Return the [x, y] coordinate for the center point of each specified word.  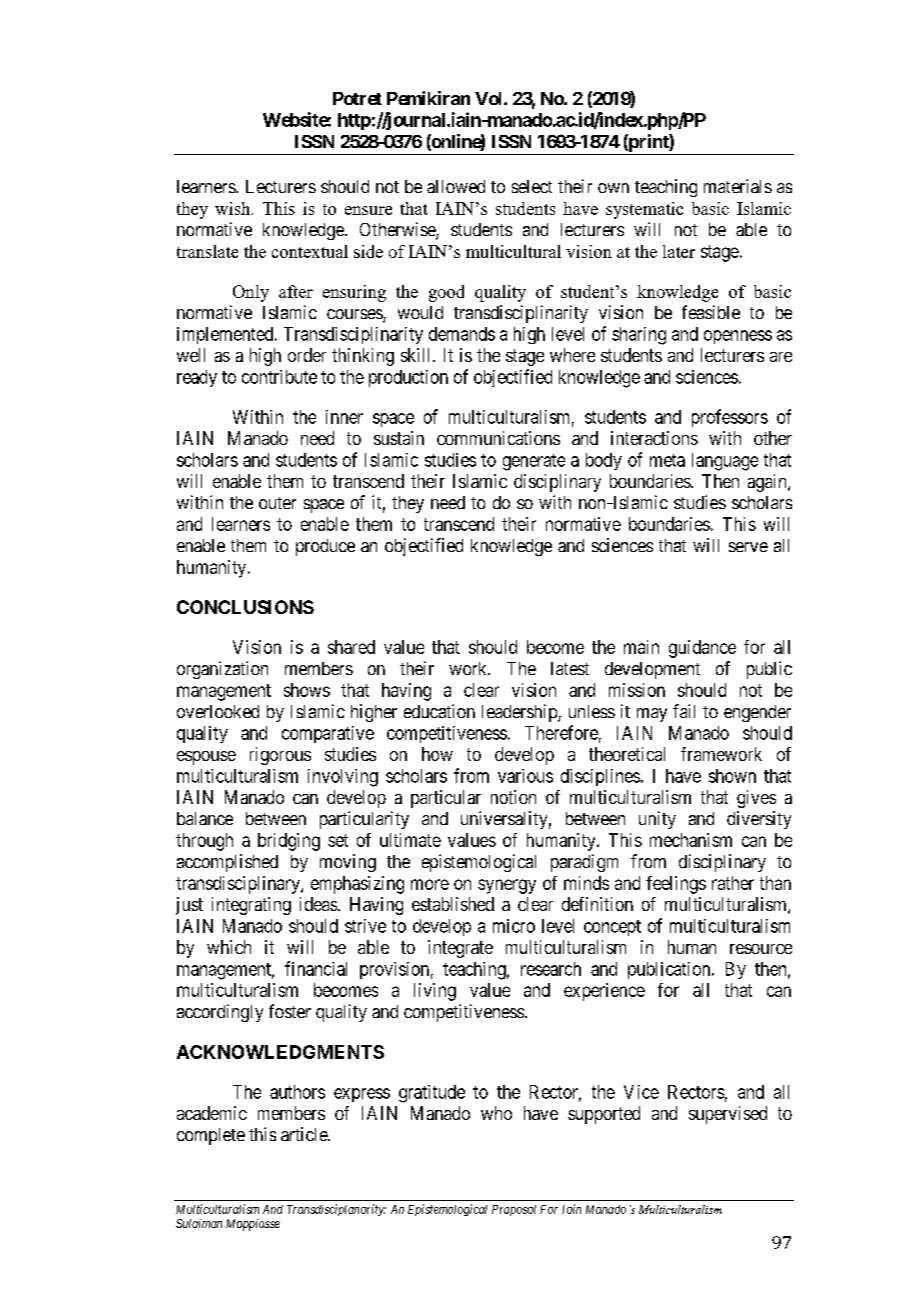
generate [534, 462]
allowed [456, 186]
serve [748, 547]
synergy [507, 886]
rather [733, 883]
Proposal [514, 1210]
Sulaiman [199, 1223]
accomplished [227, 863]
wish [234, 208]
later [679, 251]
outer [277, 503]
